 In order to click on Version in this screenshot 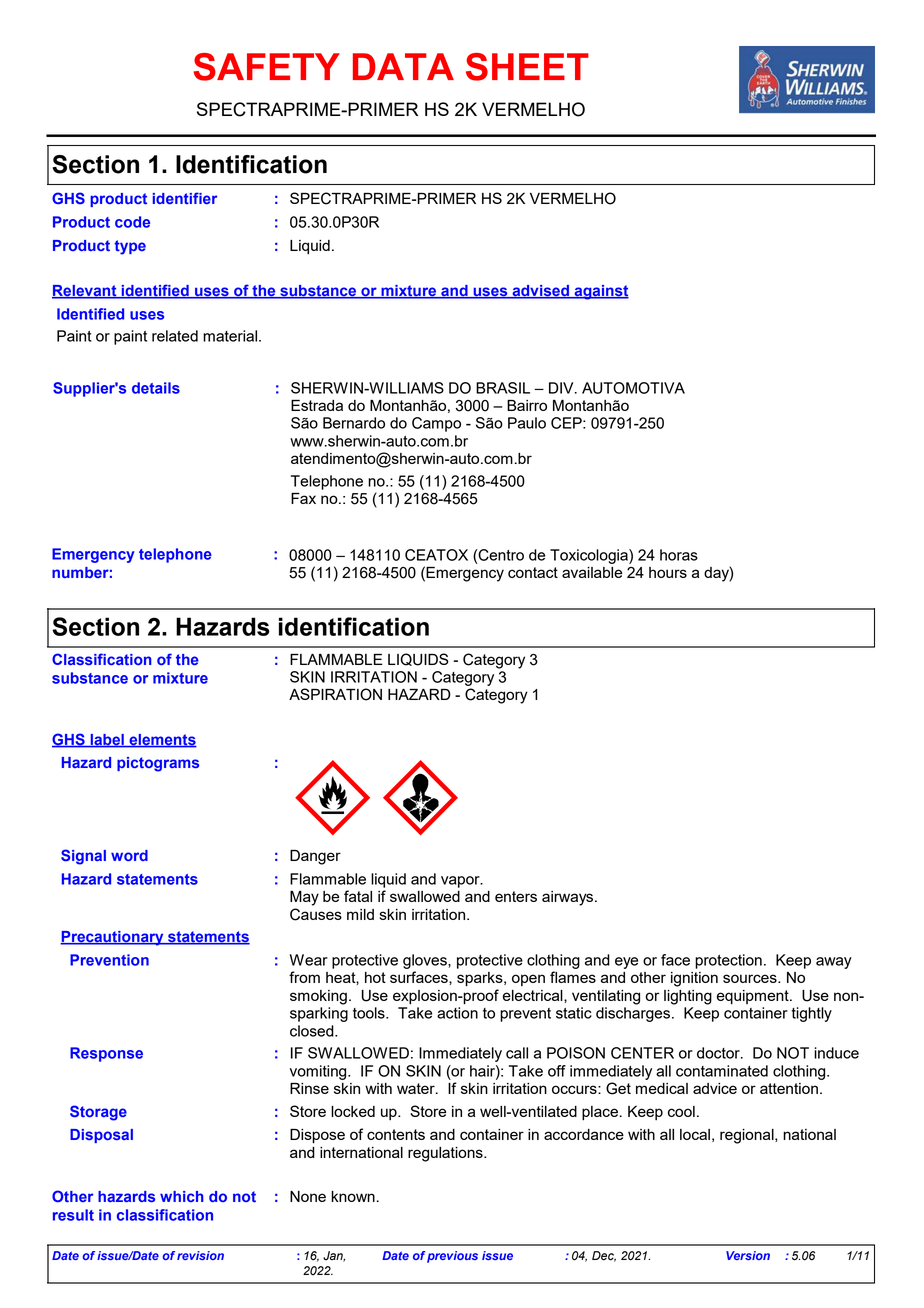, I will do `click(748, 1255)`.
